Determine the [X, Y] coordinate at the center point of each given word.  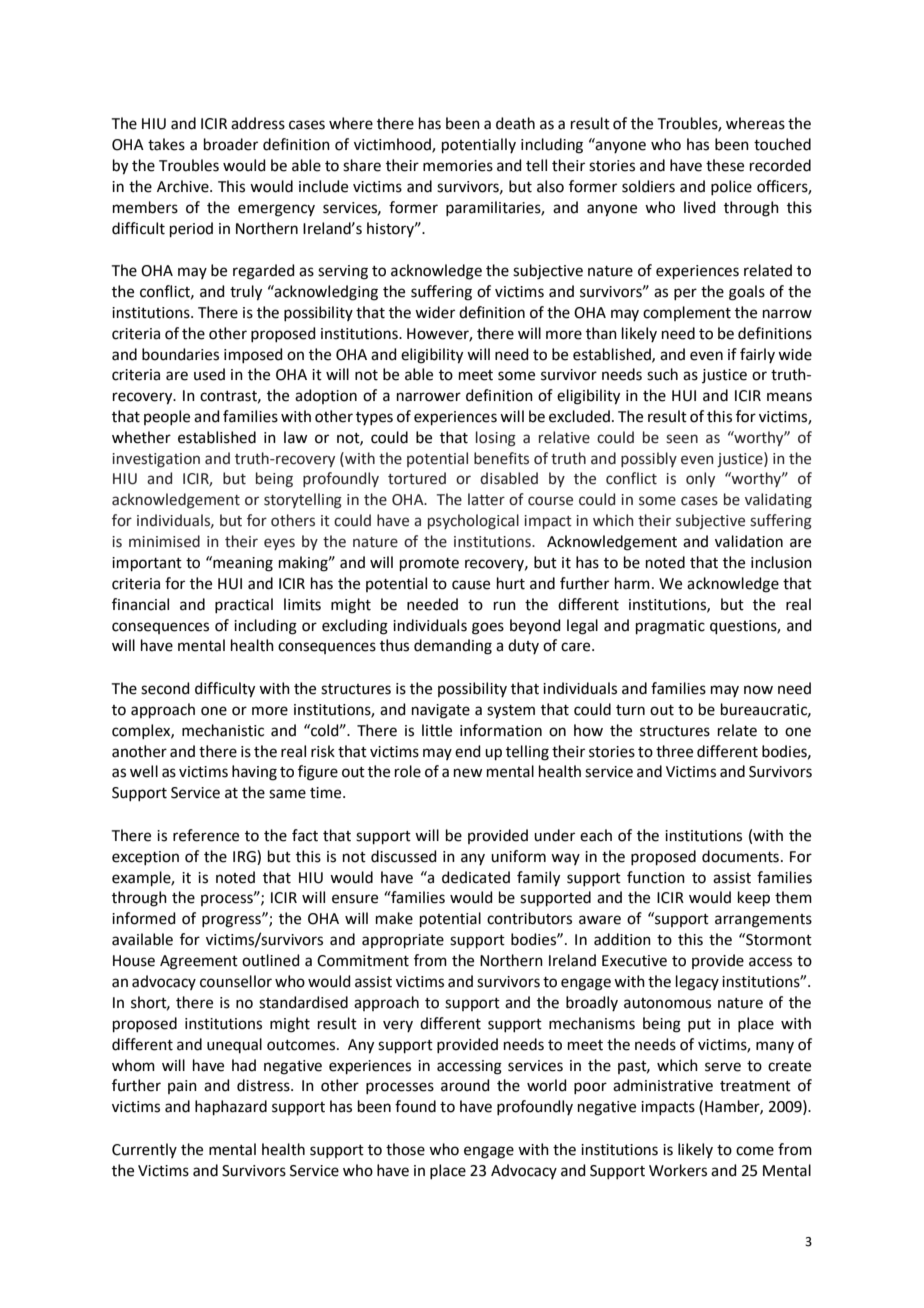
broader [231, 144]
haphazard [231, 1107]
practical [244, 605]
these [725, 165]
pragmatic [670, 627]
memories [458, 166]
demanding [453, 647]
